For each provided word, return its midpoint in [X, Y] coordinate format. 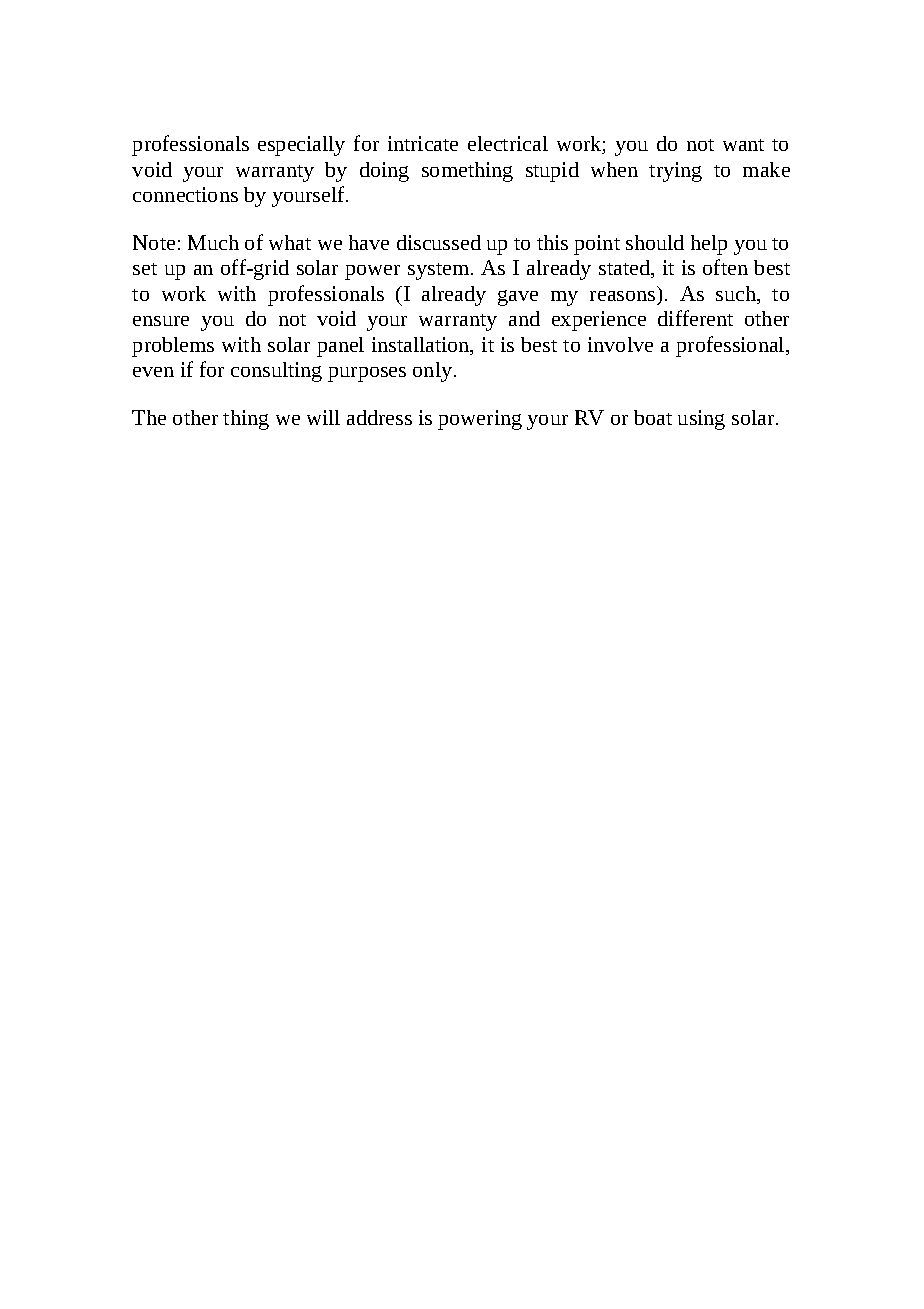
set [145, 269]
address [379, 417]
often [725, 267]
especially [301, 146]
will [323, 417]
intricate [423, 143]
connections [185, 194]
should [655, 242]
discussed [439, 242]
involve [620, 344]
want [743, 145]
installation [422, 346]
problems [173, 347]
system [438, 271]
